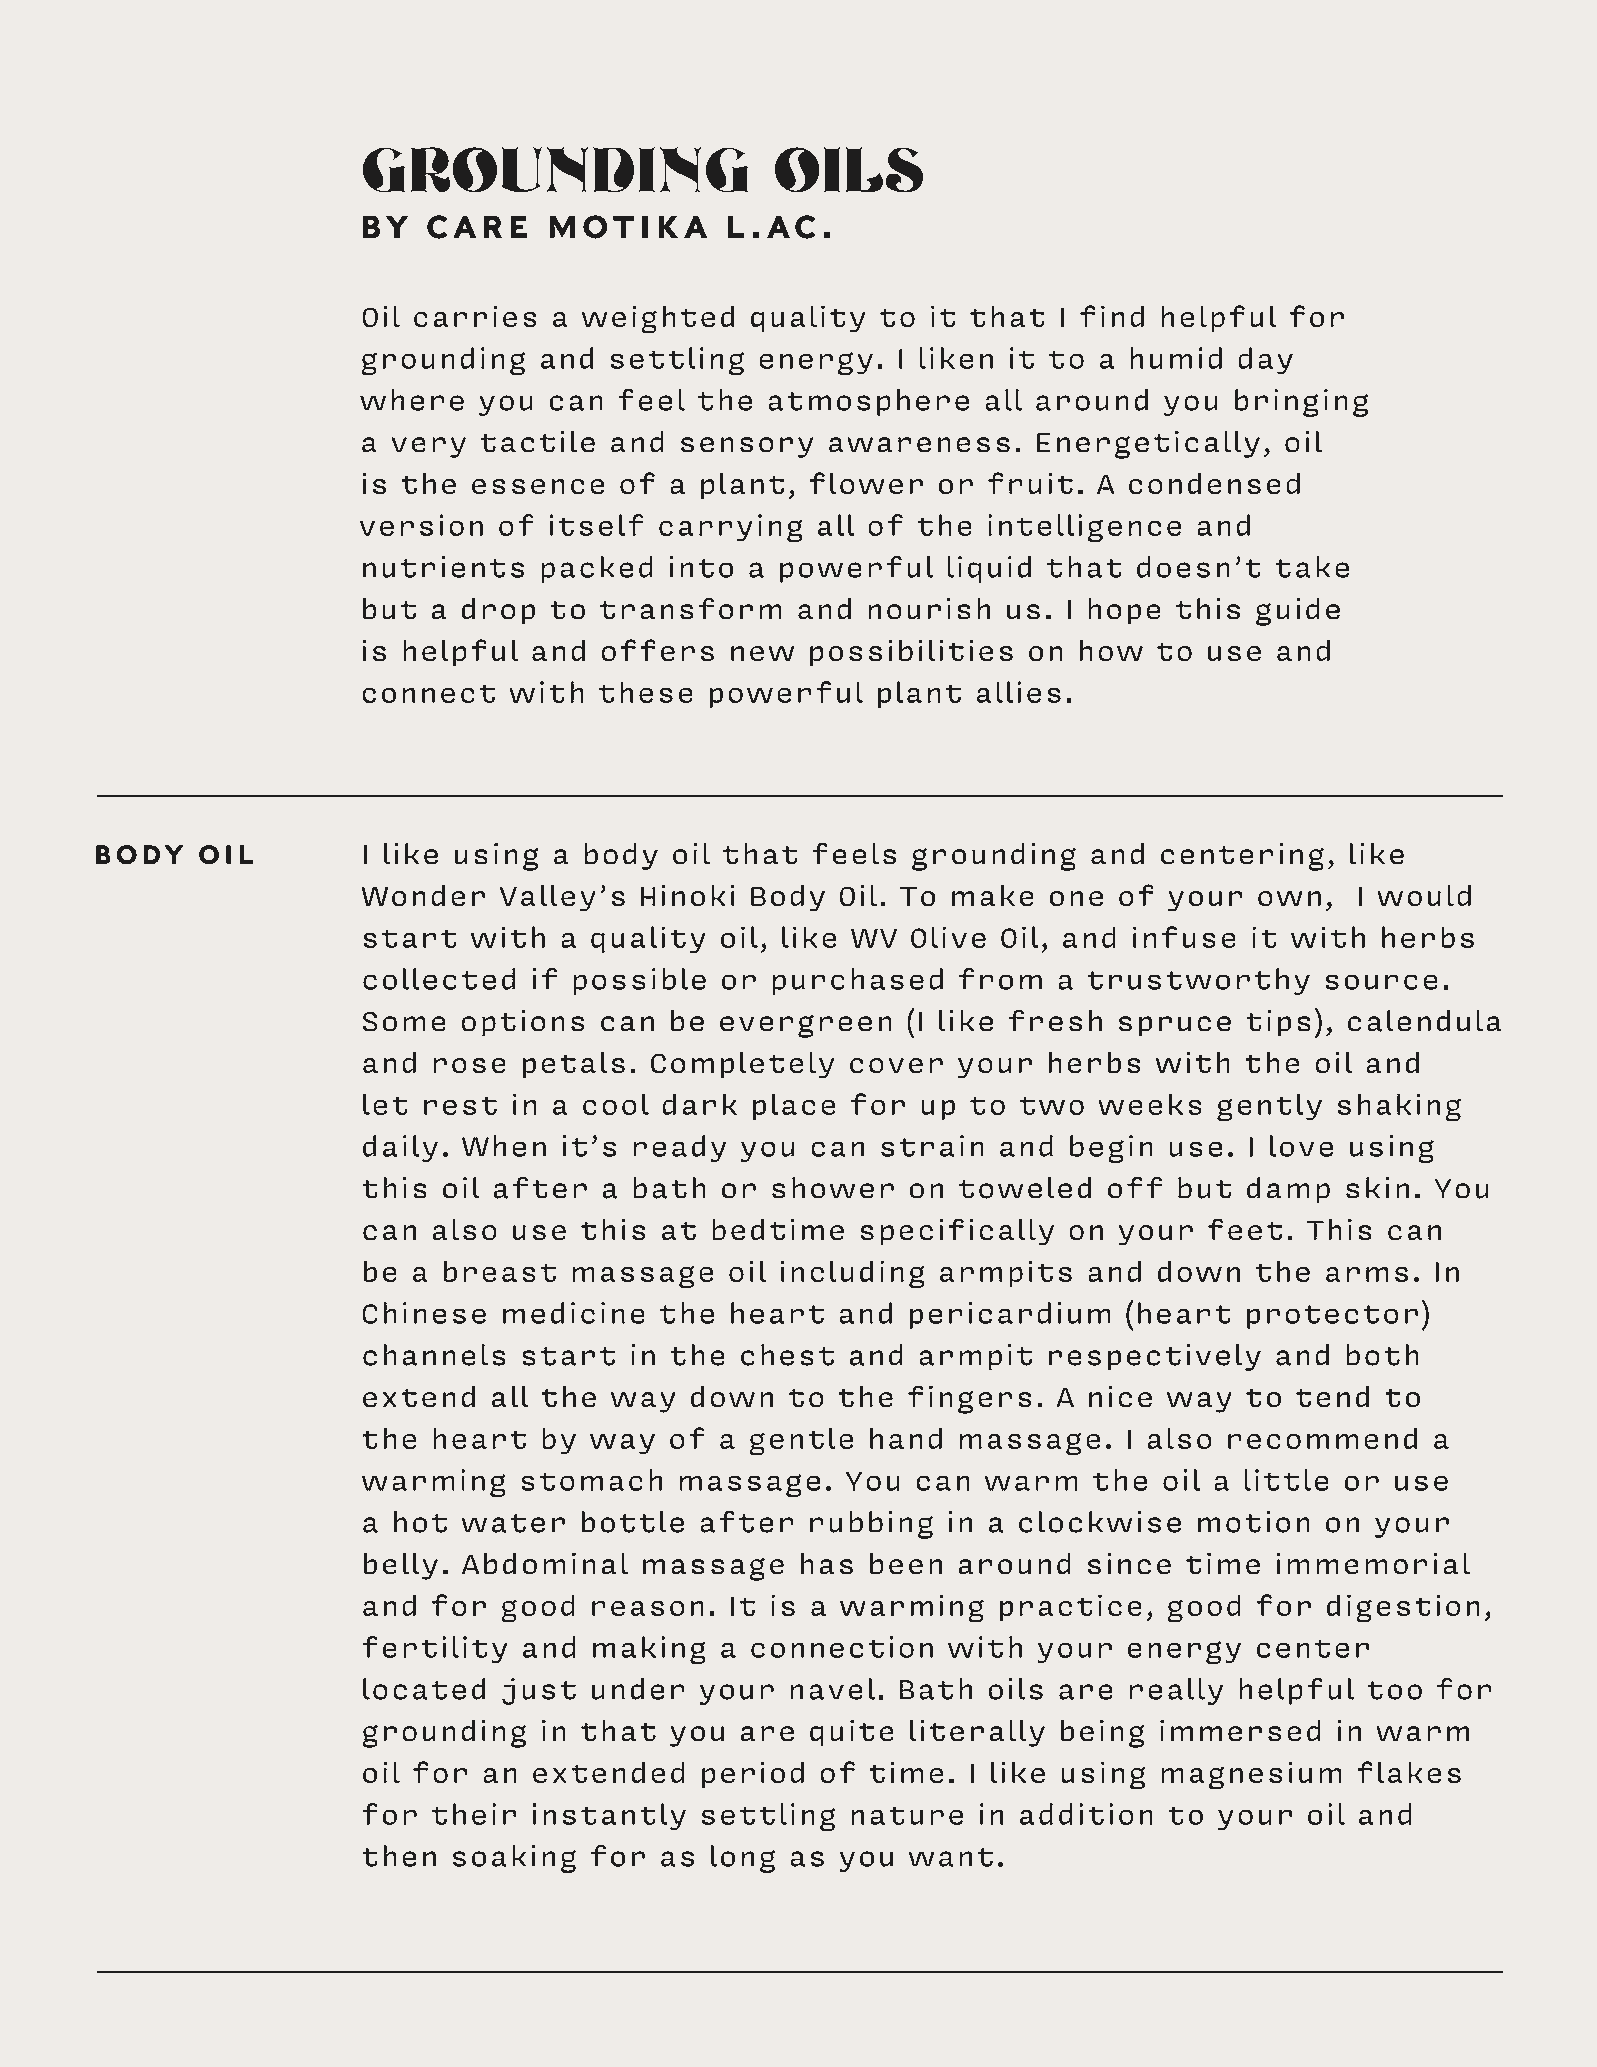 The image size is (1597, 2067). What do you see at coordinates (513, 1523) in the screenshot?
I see `water` at bounding box center [513, 1523].
